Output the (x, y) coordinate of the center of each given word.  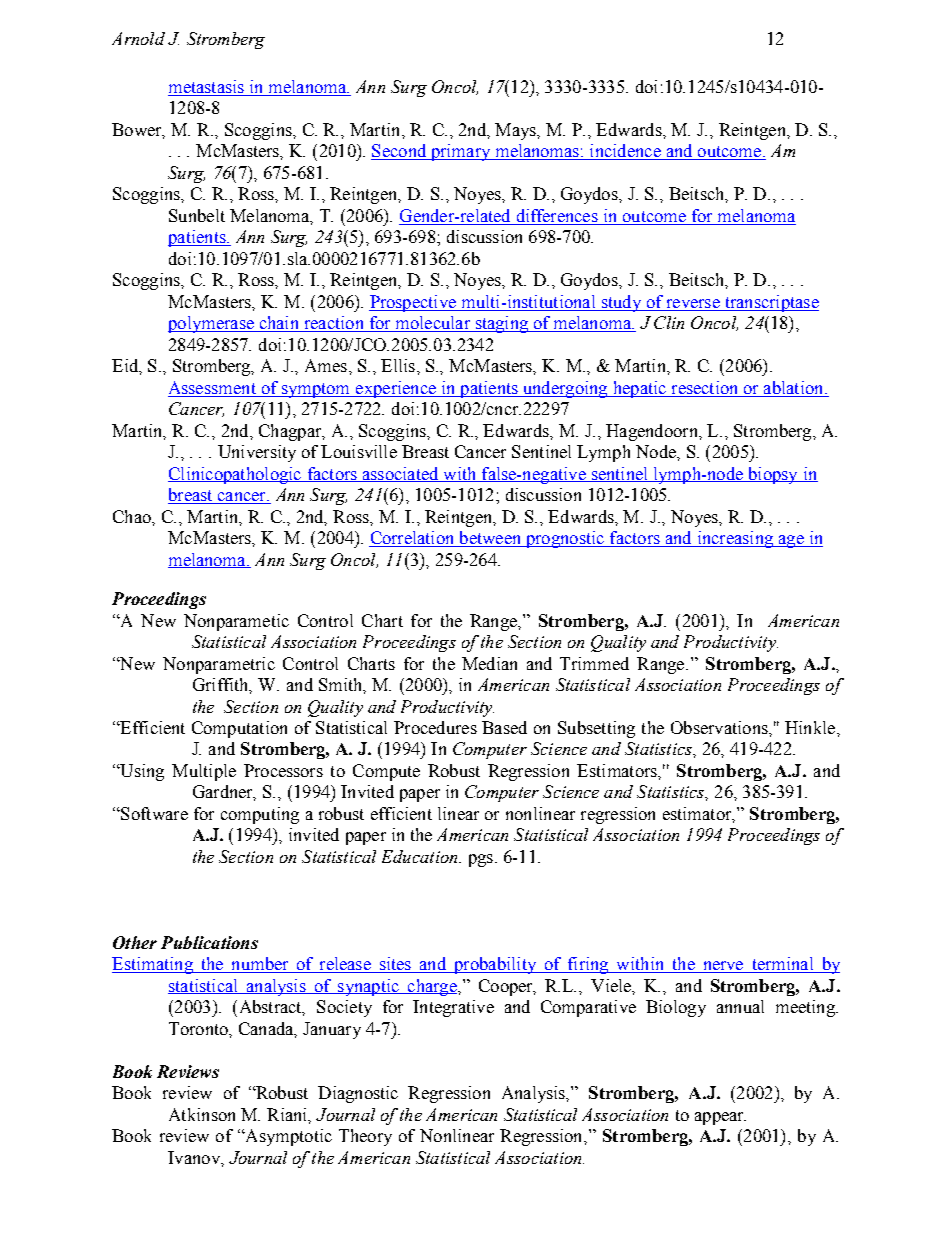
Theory (365, 1137)
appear (720, 1118)
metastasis (207, 88)
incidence (625, 152)
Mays (516, 131)
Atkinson (202, 1114)
